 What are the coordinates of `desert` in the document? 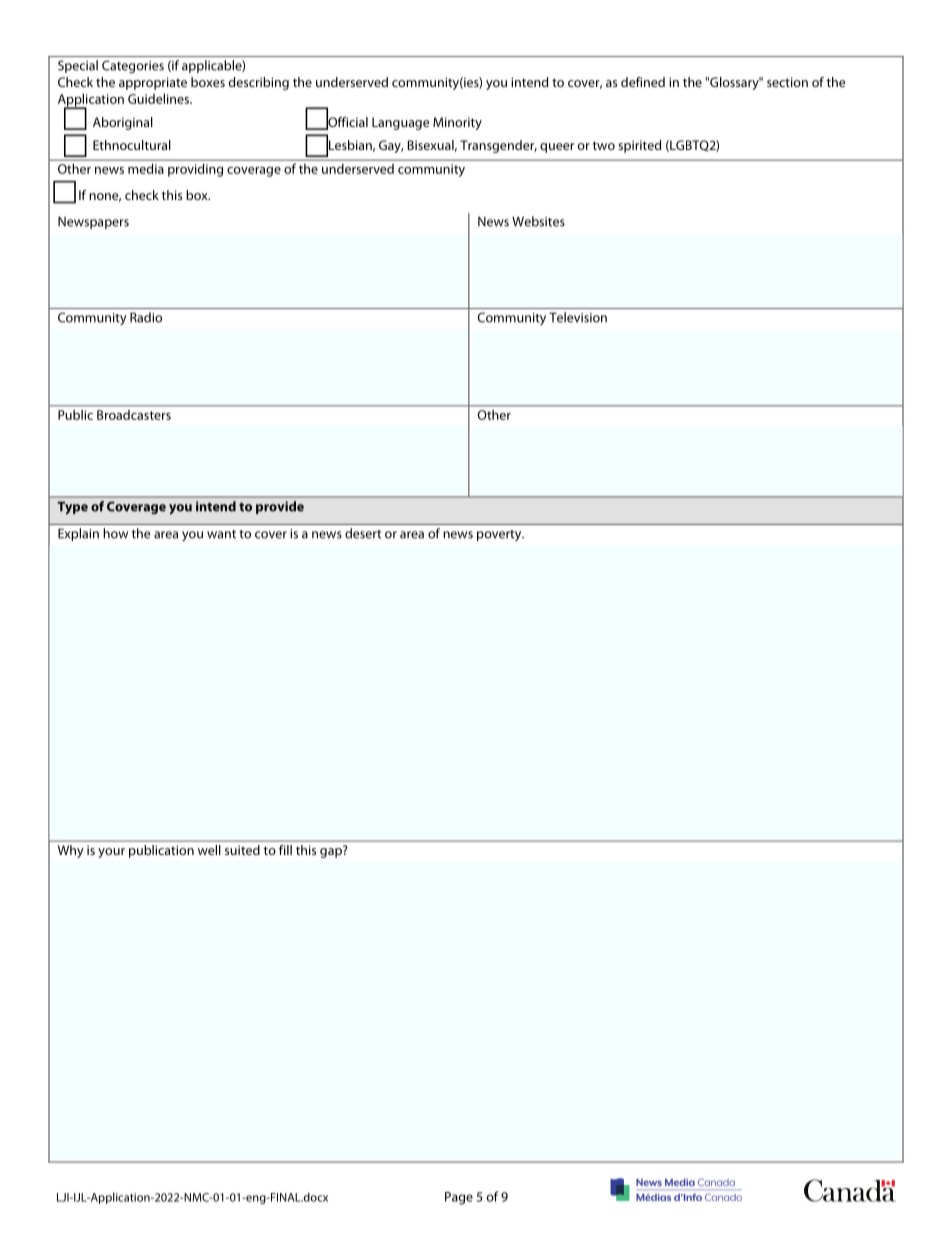 It's located at (363, 533).
